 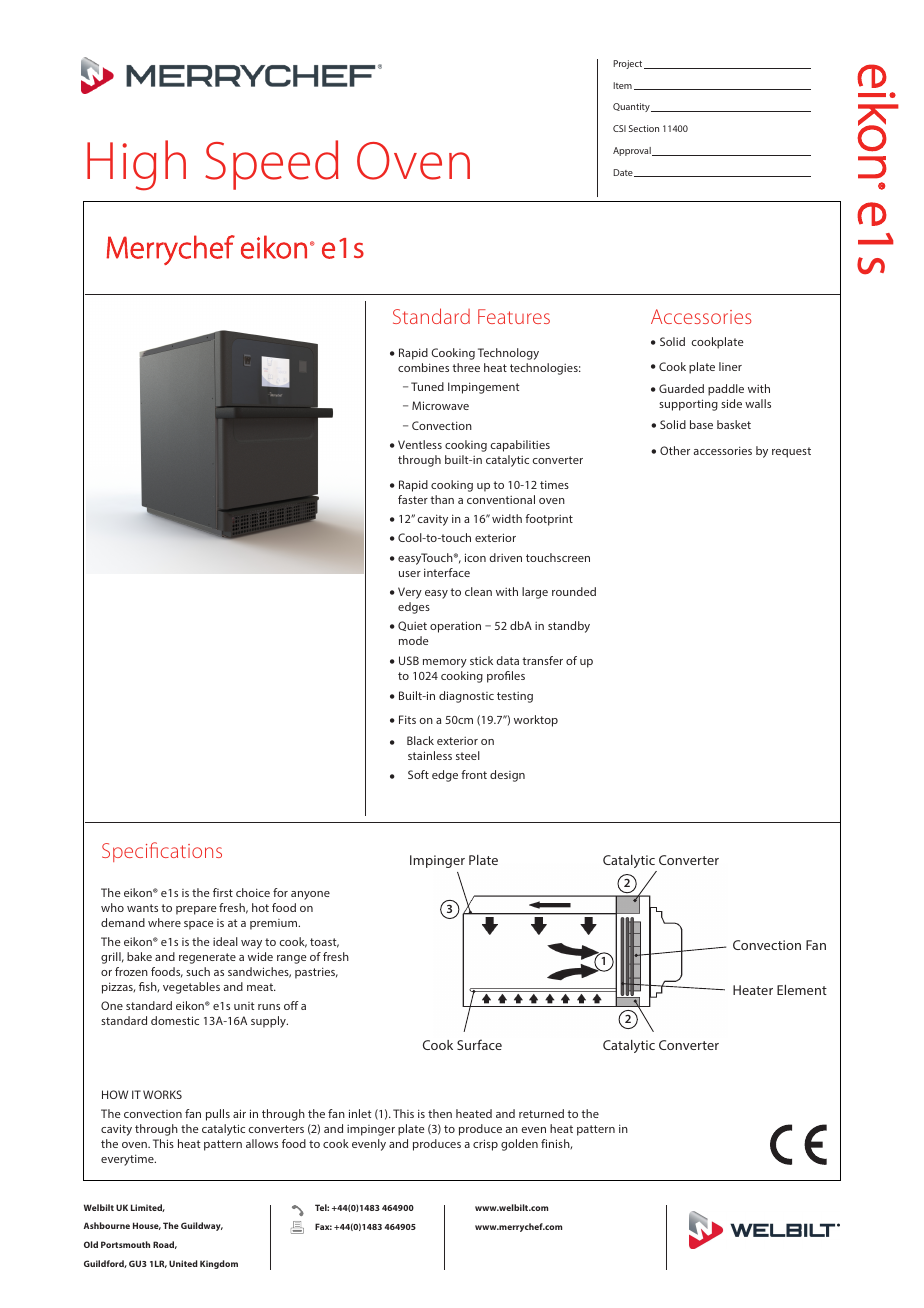 What do you see at coordinates (474, 774) in the screenshot?
I see `front` at bounding box center [474, 774].
